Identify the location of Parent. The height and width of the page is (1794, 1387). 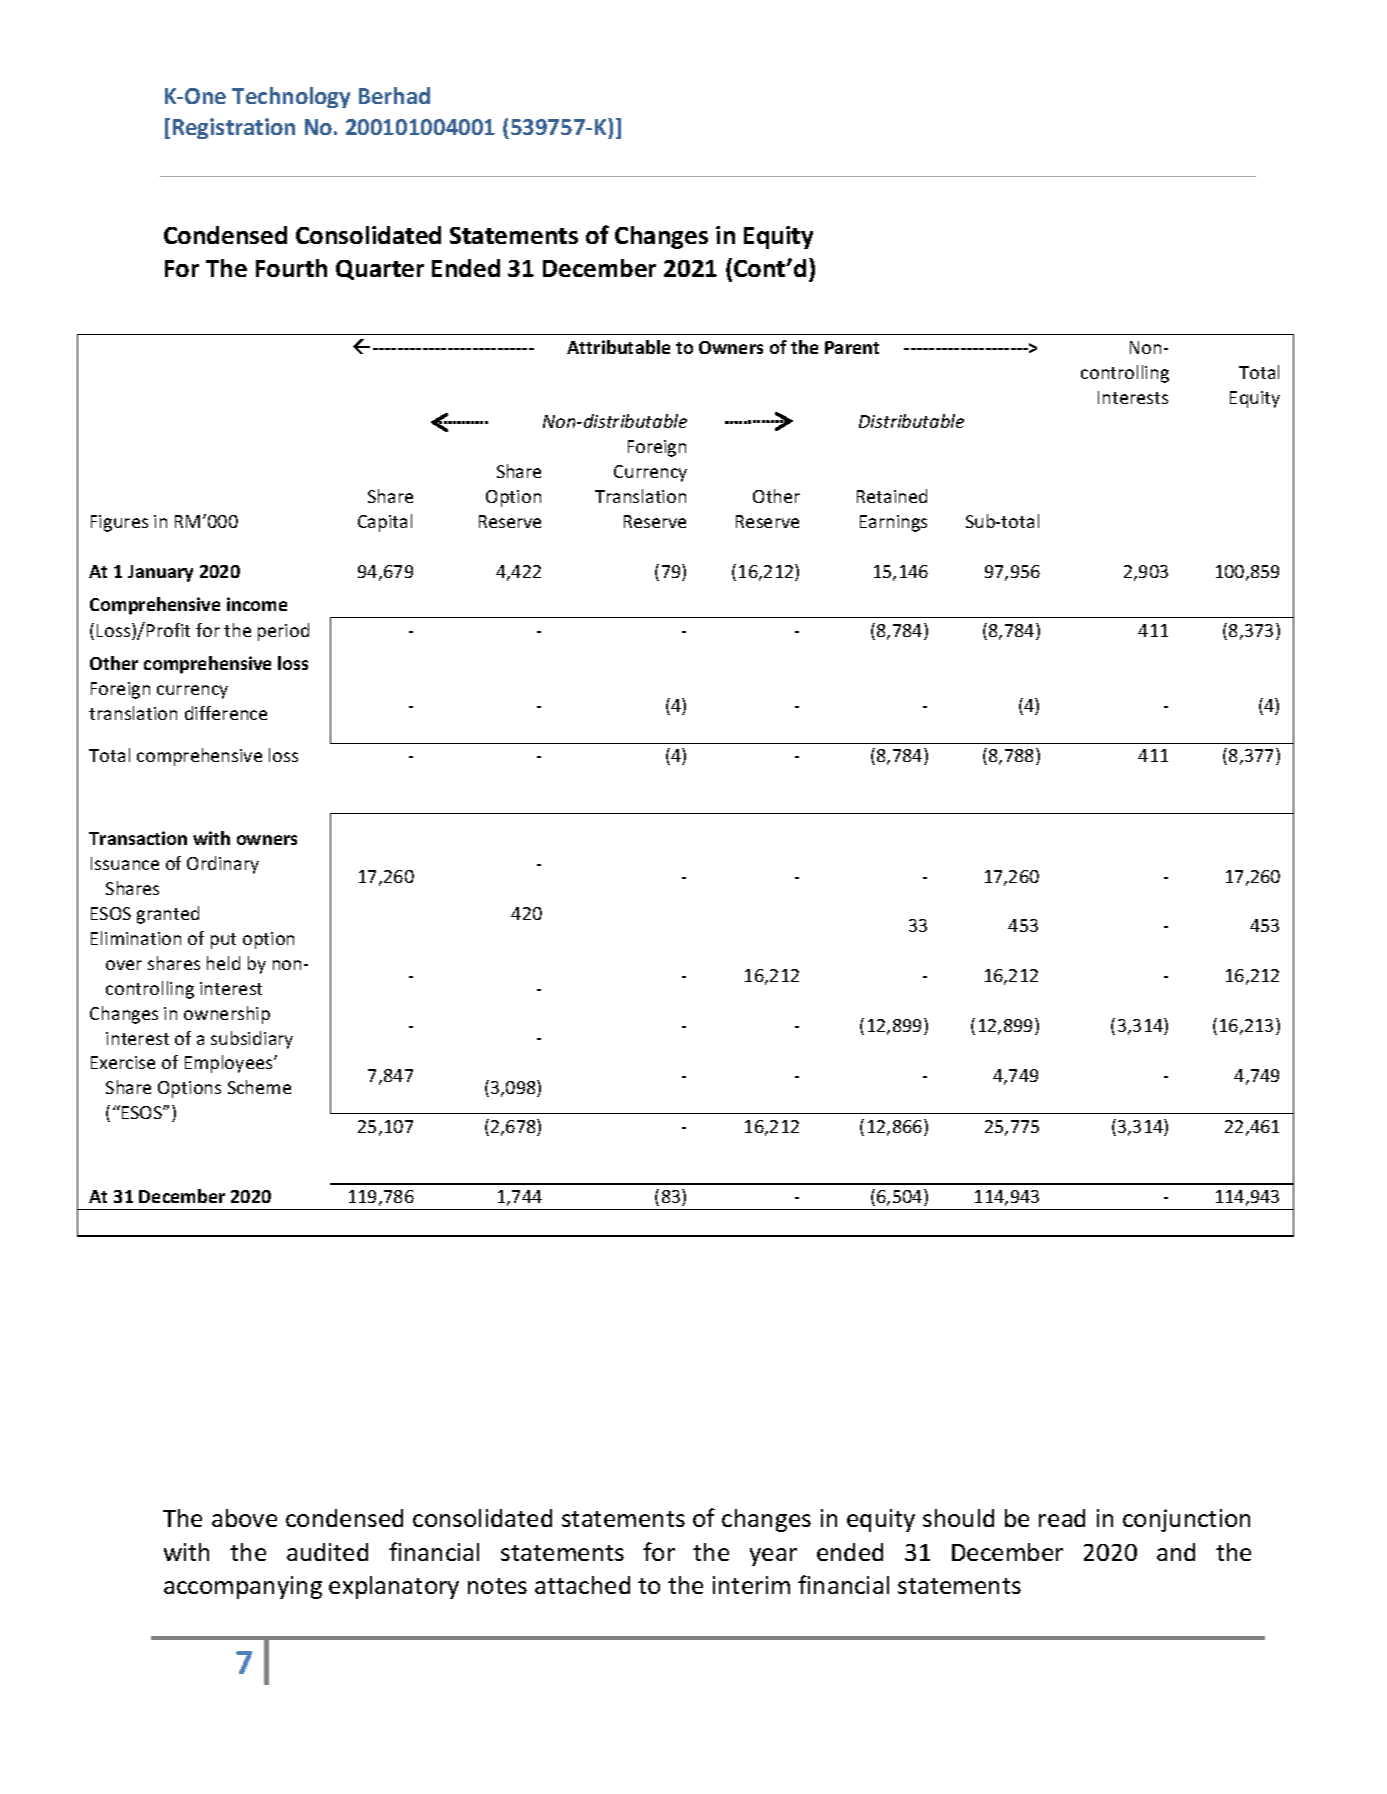
(852, 347).
